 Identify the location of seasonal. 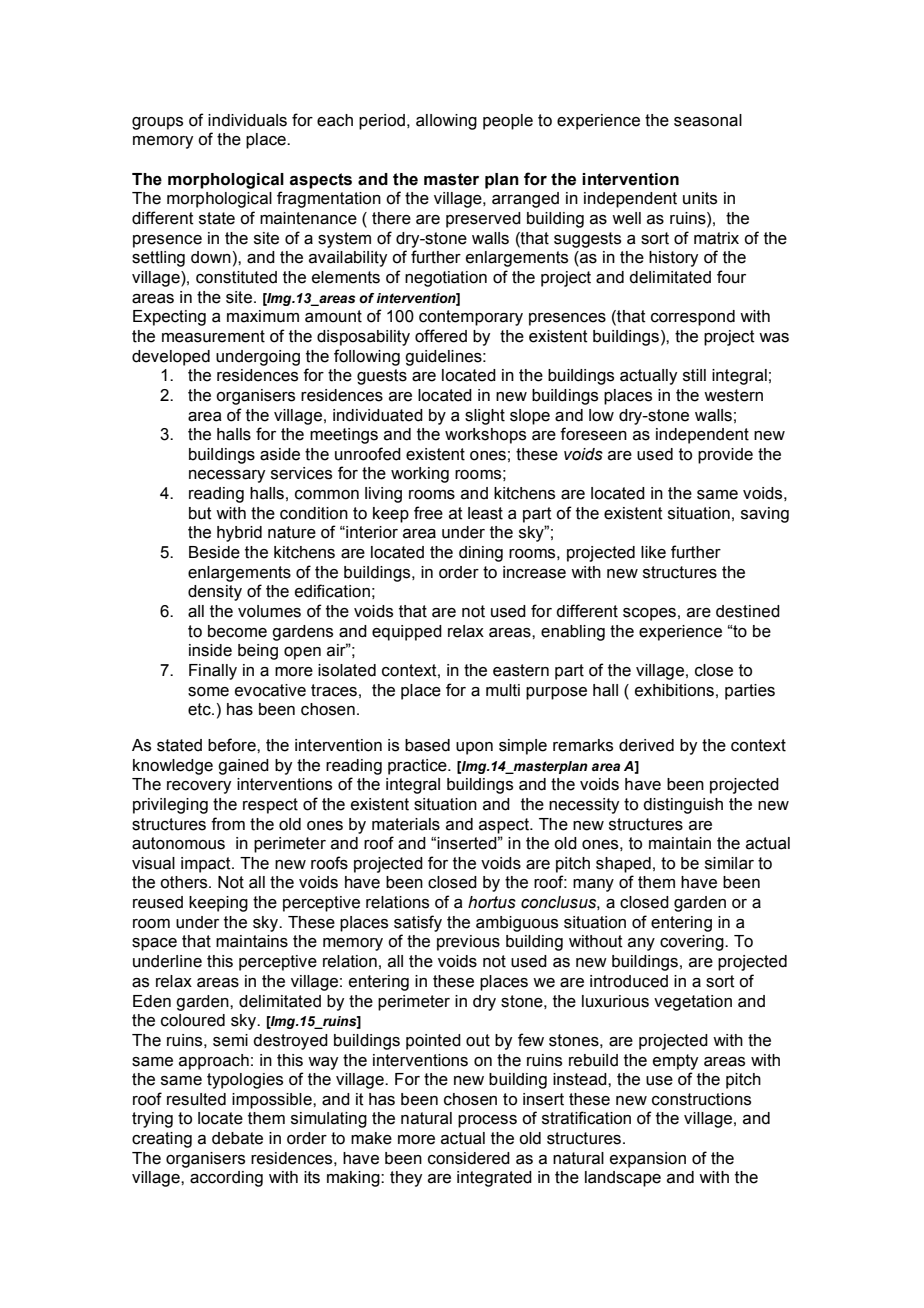
(708, 120).
